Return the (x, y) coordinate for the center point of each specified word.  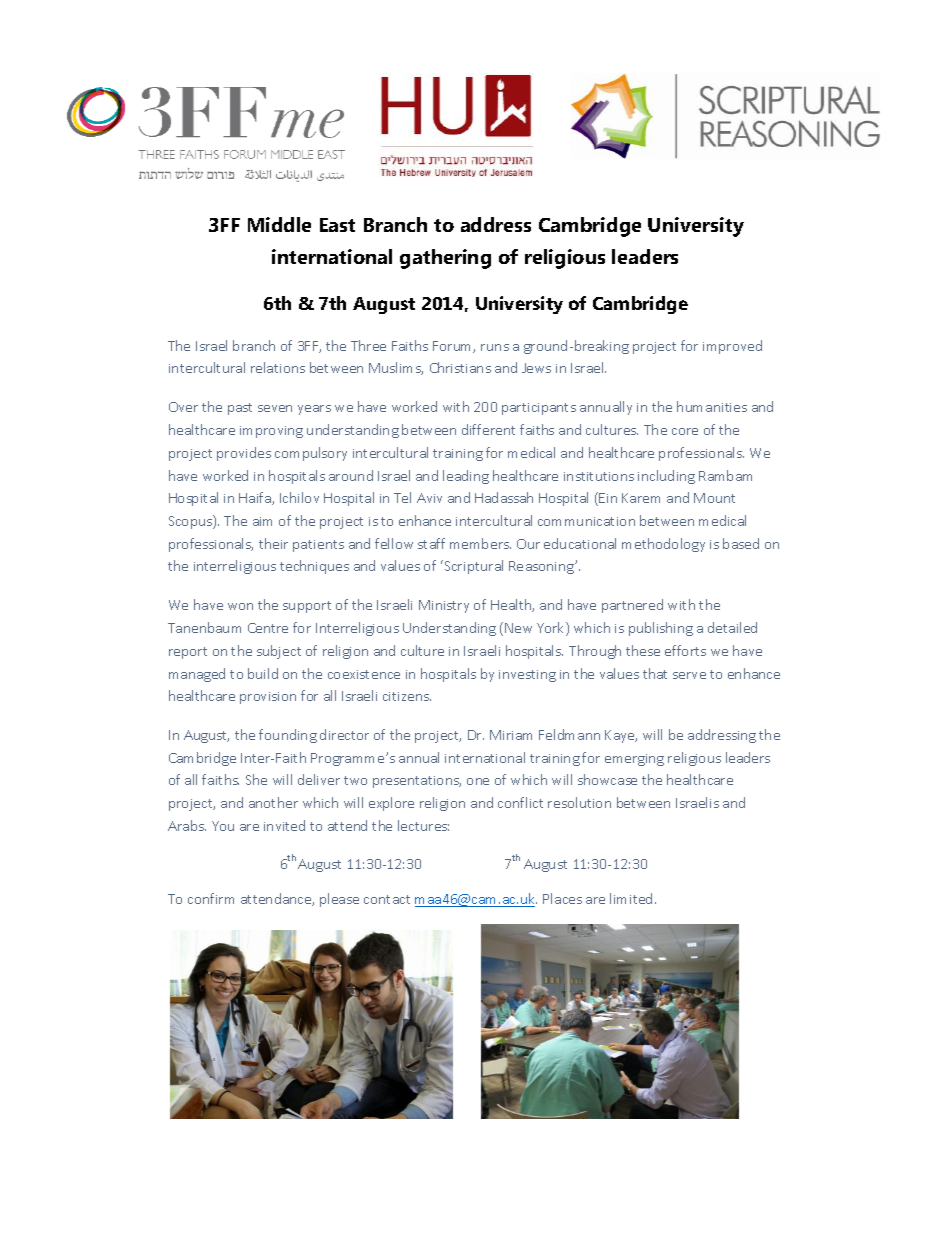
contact (387, 899)
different (488, 429)
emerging (634, 760)
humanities (712, 406)
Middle (279, 224)
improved (732, 347)
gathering (445, 259)
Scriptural (474, 567)
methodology (663, 545)
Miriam (511, 735)
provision (268, 698)
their (273, 543)
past (240, 409)
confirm (211, 898)
